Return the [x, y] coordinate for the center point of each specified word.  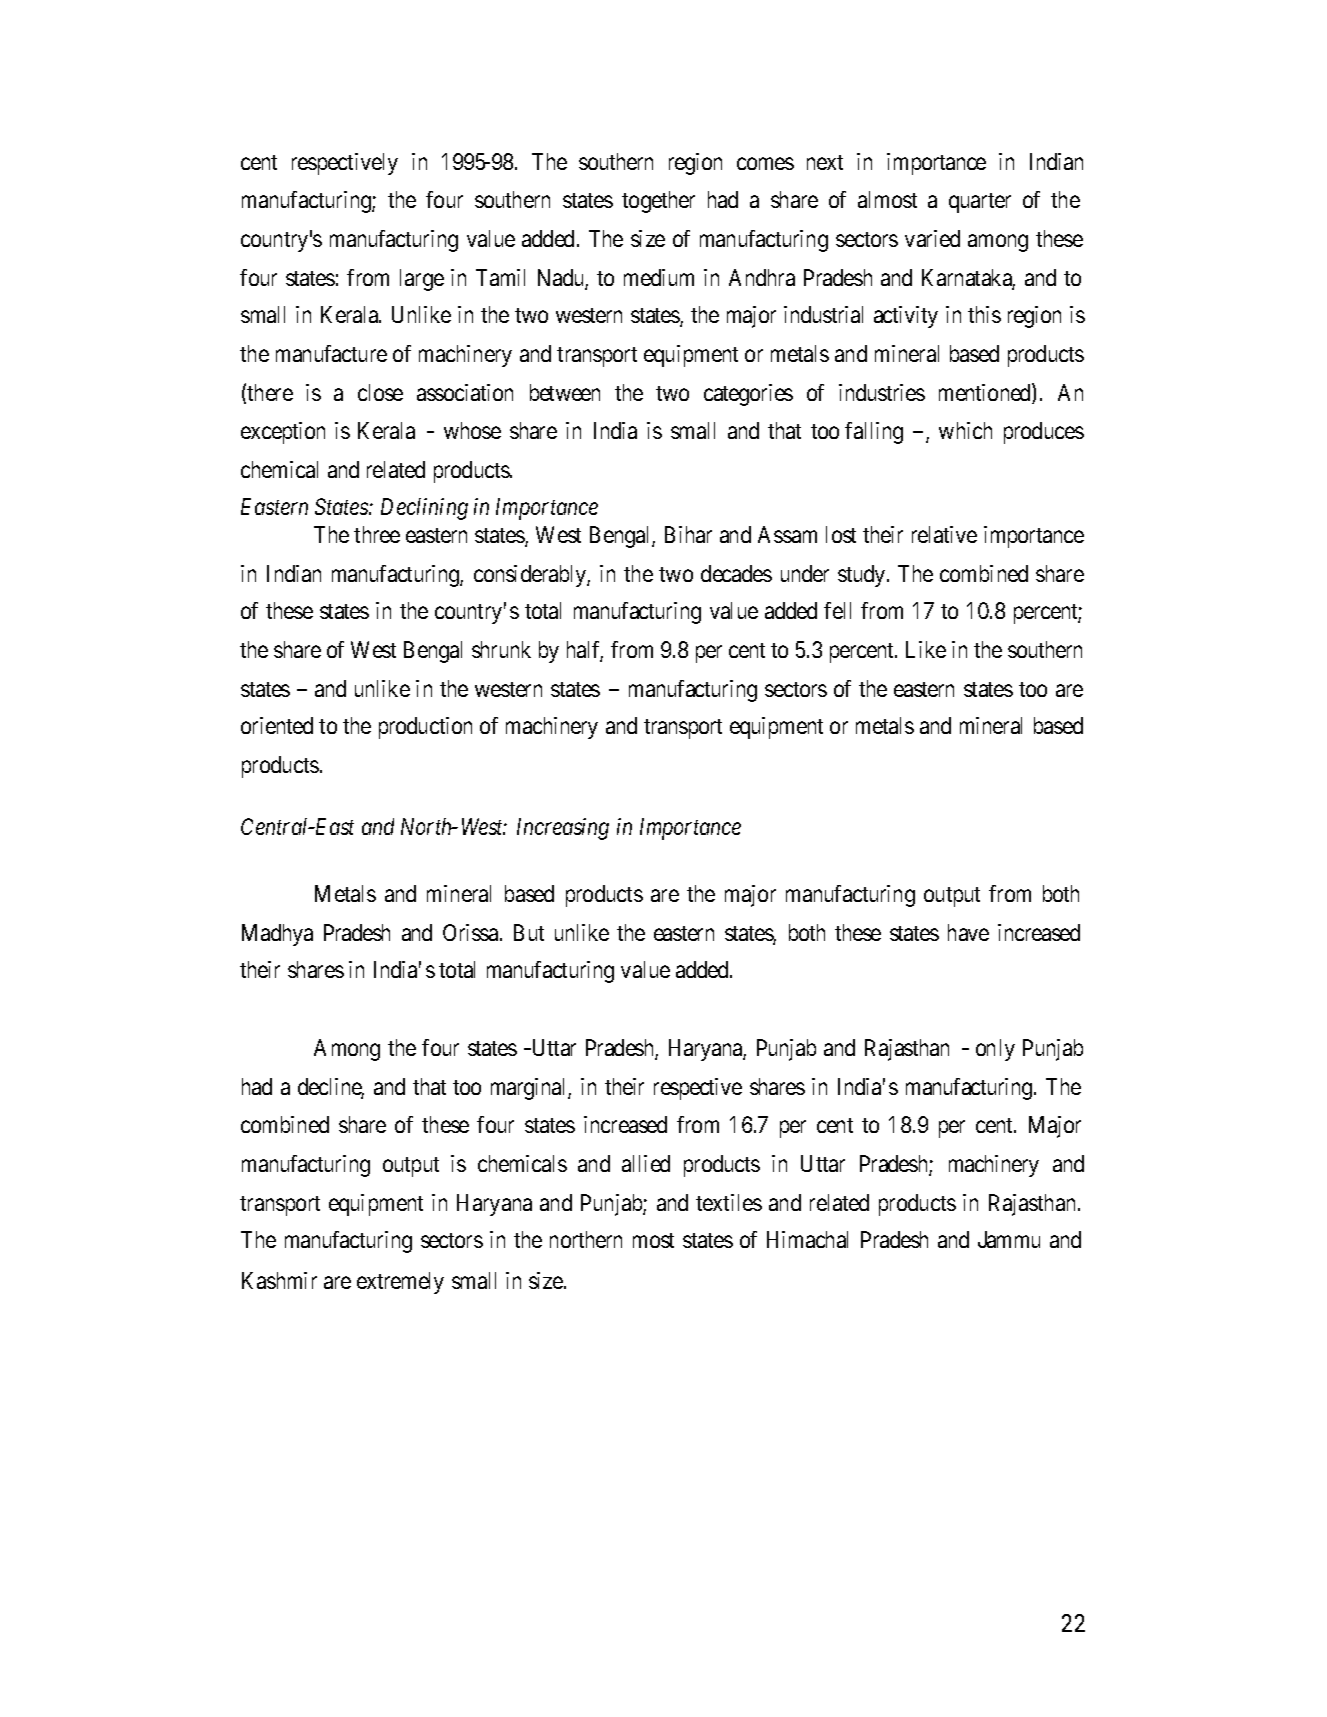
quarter [980, 203]
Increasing [563, 829]
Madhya [277, 935]
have [968, 932]
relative [944, 534]
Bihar [688, 534]
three [377, 534]
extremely [400, 1283]
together [658, 202]
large [422, 280]
